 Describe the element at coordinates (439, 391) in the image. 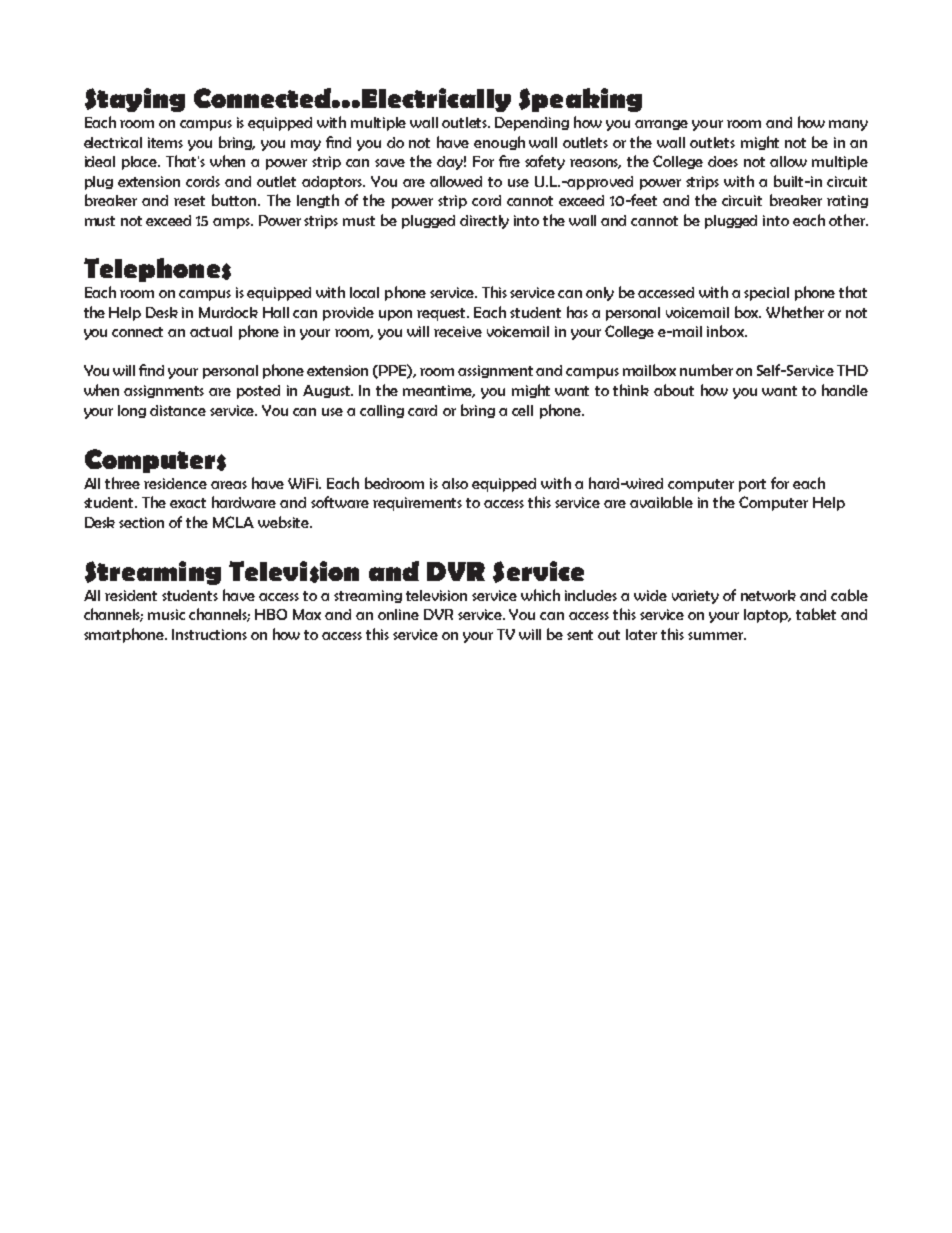

I see `meantime` at that location.
